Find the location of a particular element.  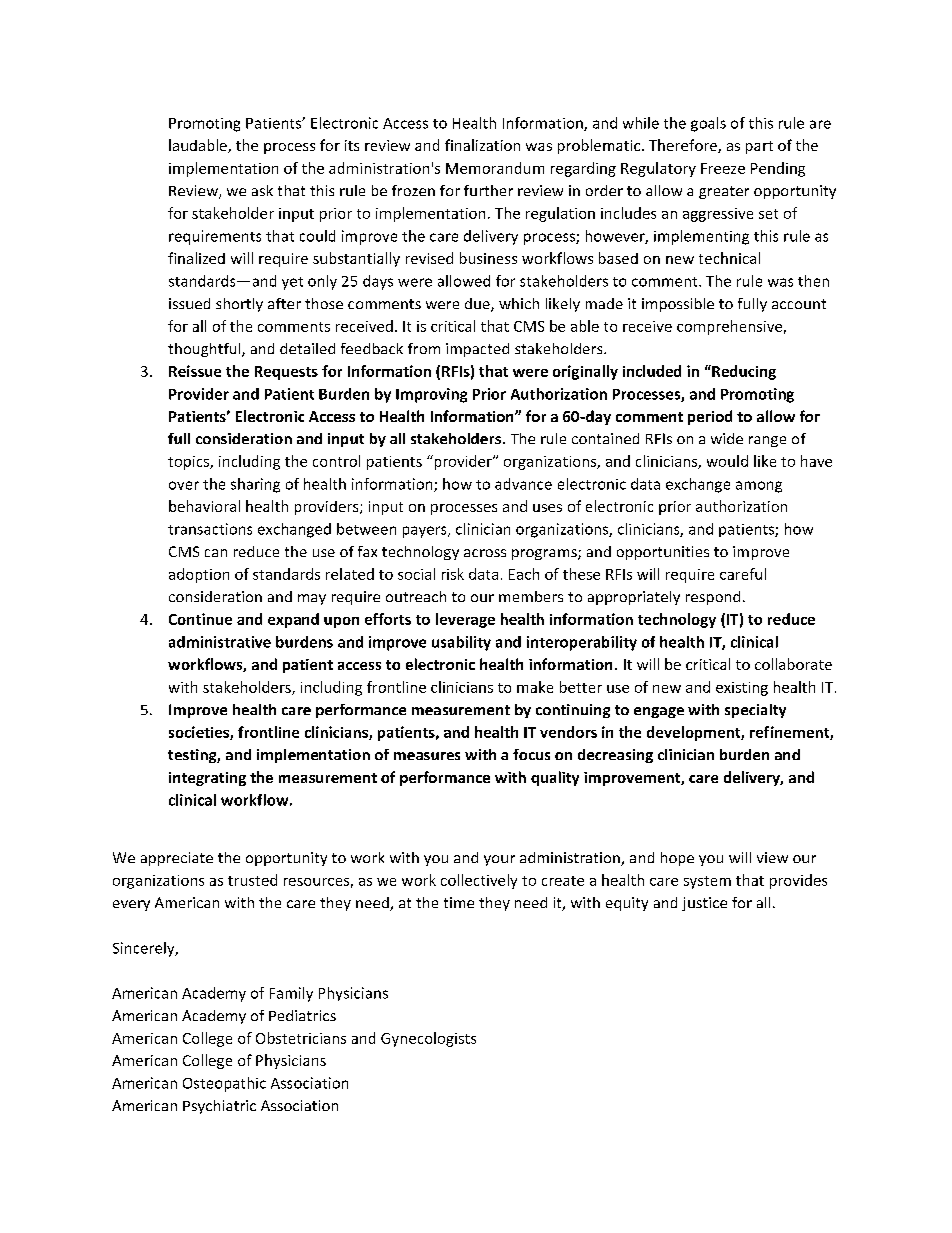

Reducing is located at coordinates (743, 372).
